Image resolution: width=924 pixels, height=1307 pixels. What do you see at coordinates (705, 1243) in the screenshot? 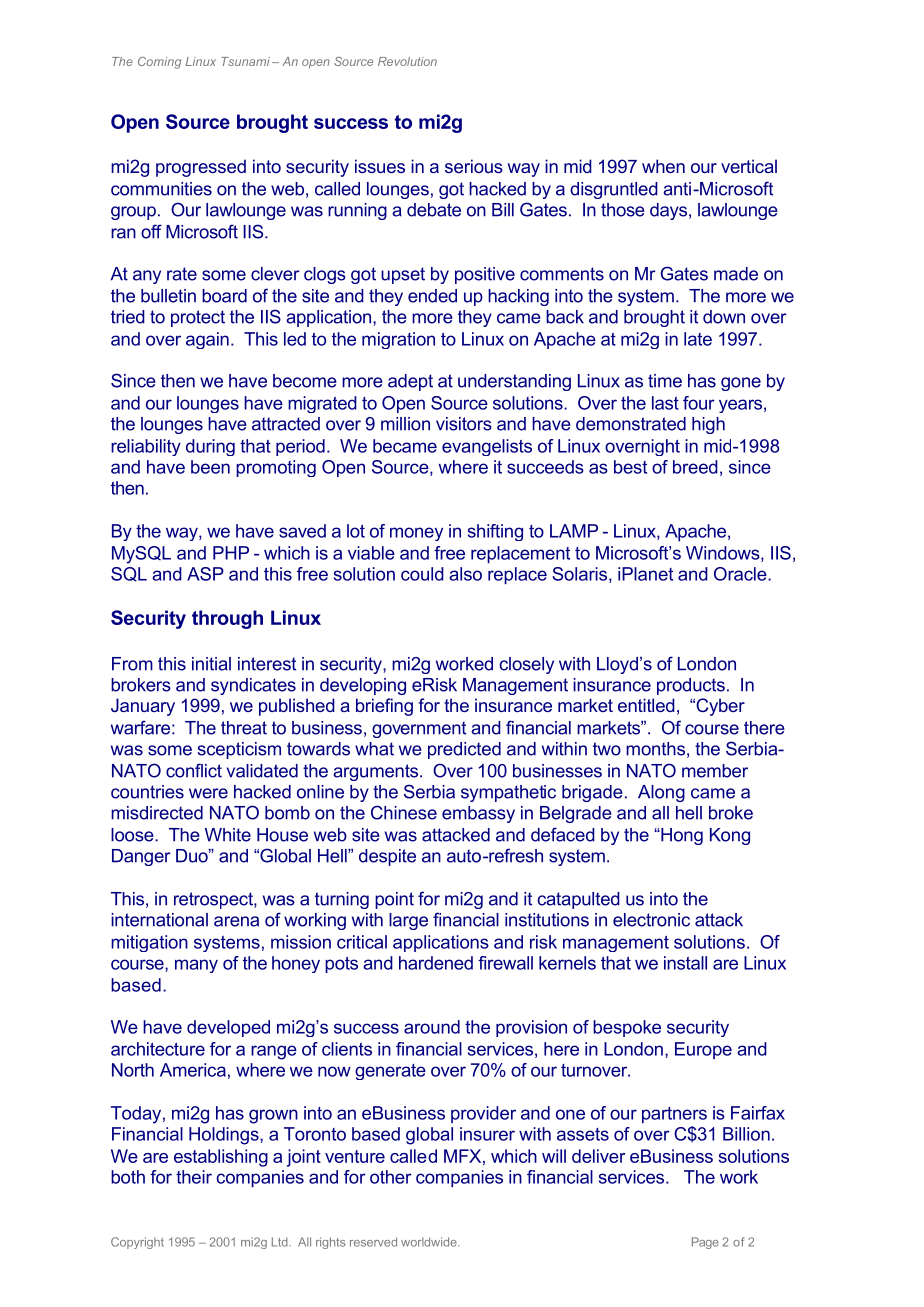
I see `Page` at bounding box center [705, 1243].
